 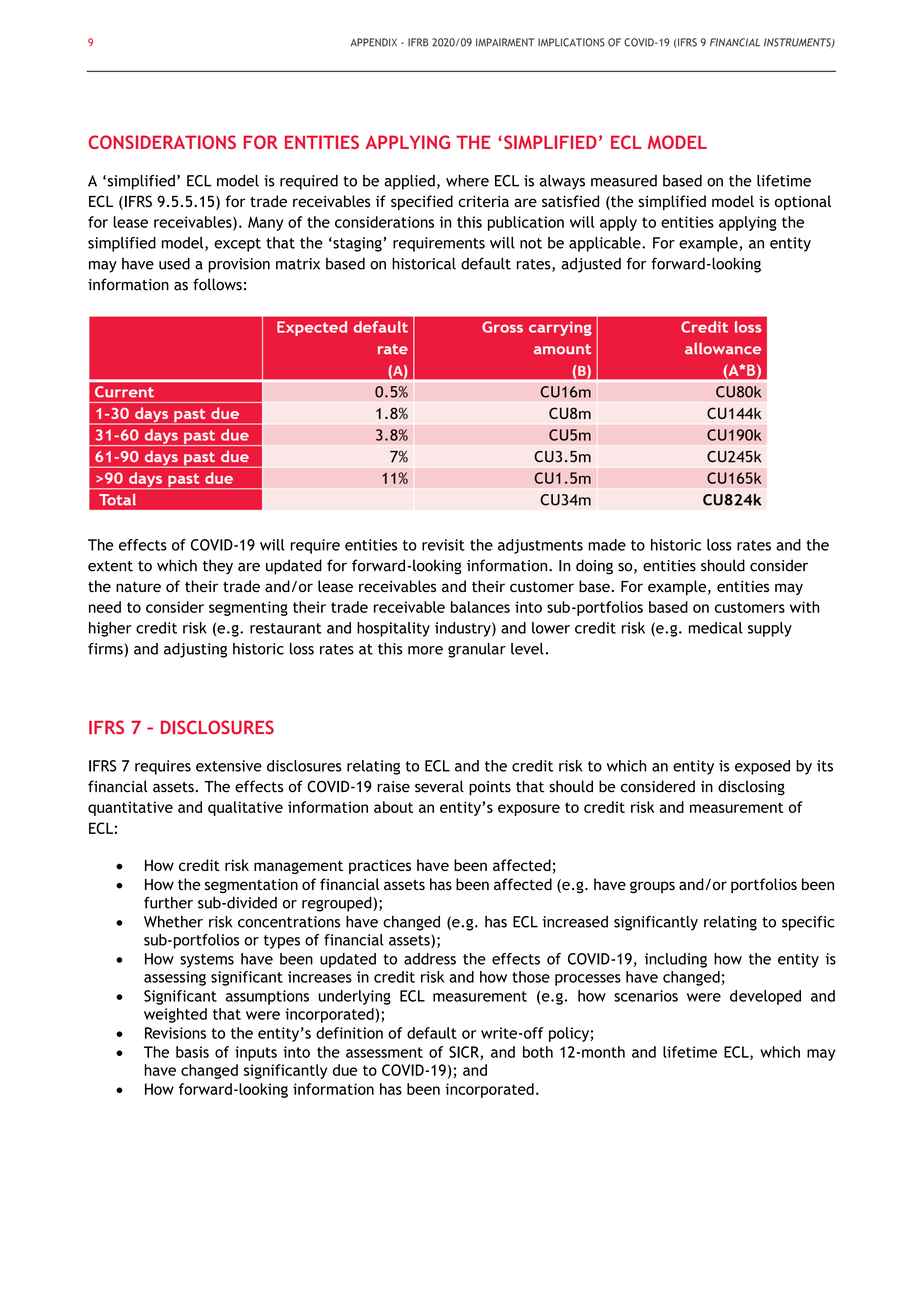 I want to click on both, so click(x=538, y=1052).
